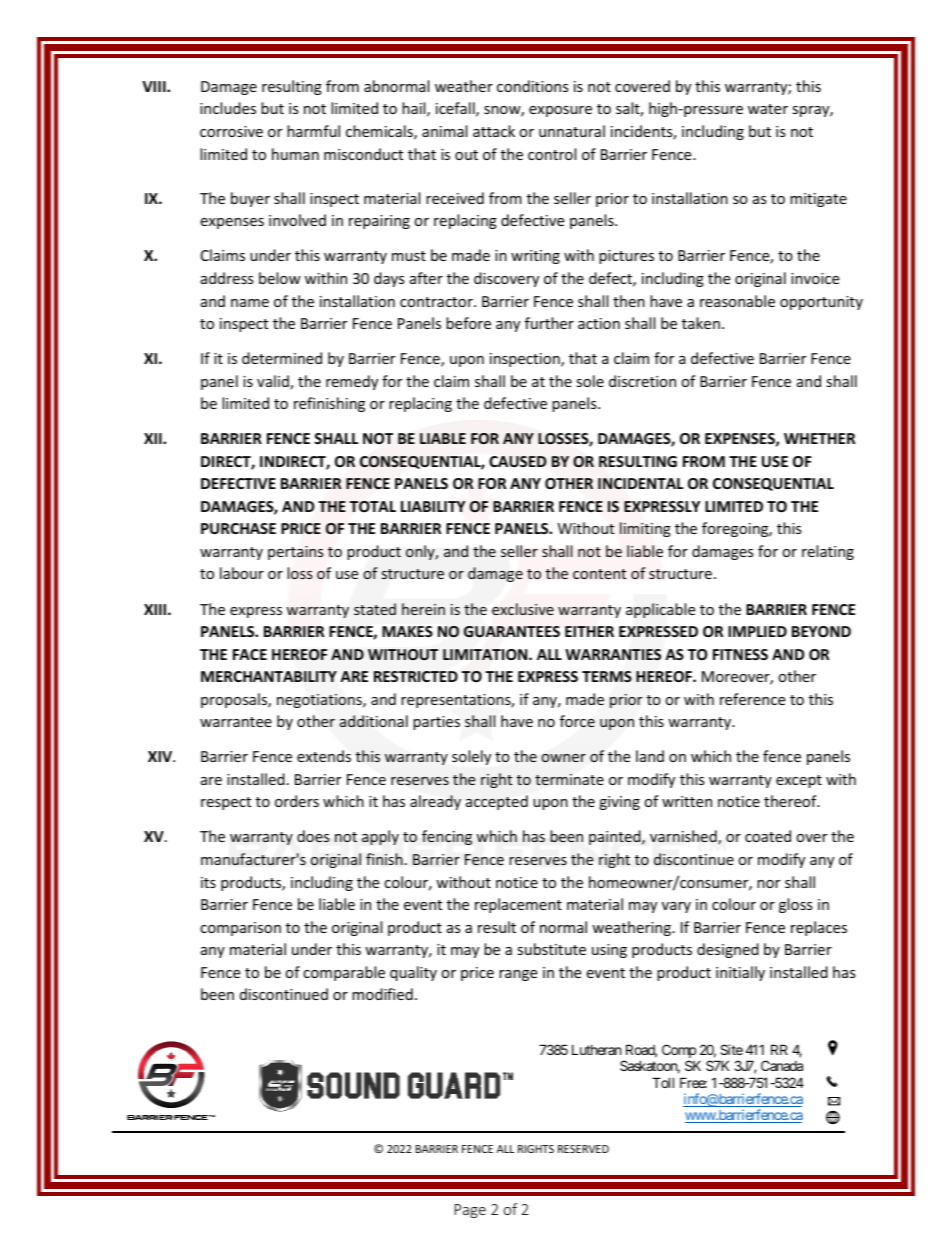 The height and width of the page is (1233, 952). What do you see at coordinates (238, 528) in the page?
I see `PURCHASE` at bounding box center [238, 528].
